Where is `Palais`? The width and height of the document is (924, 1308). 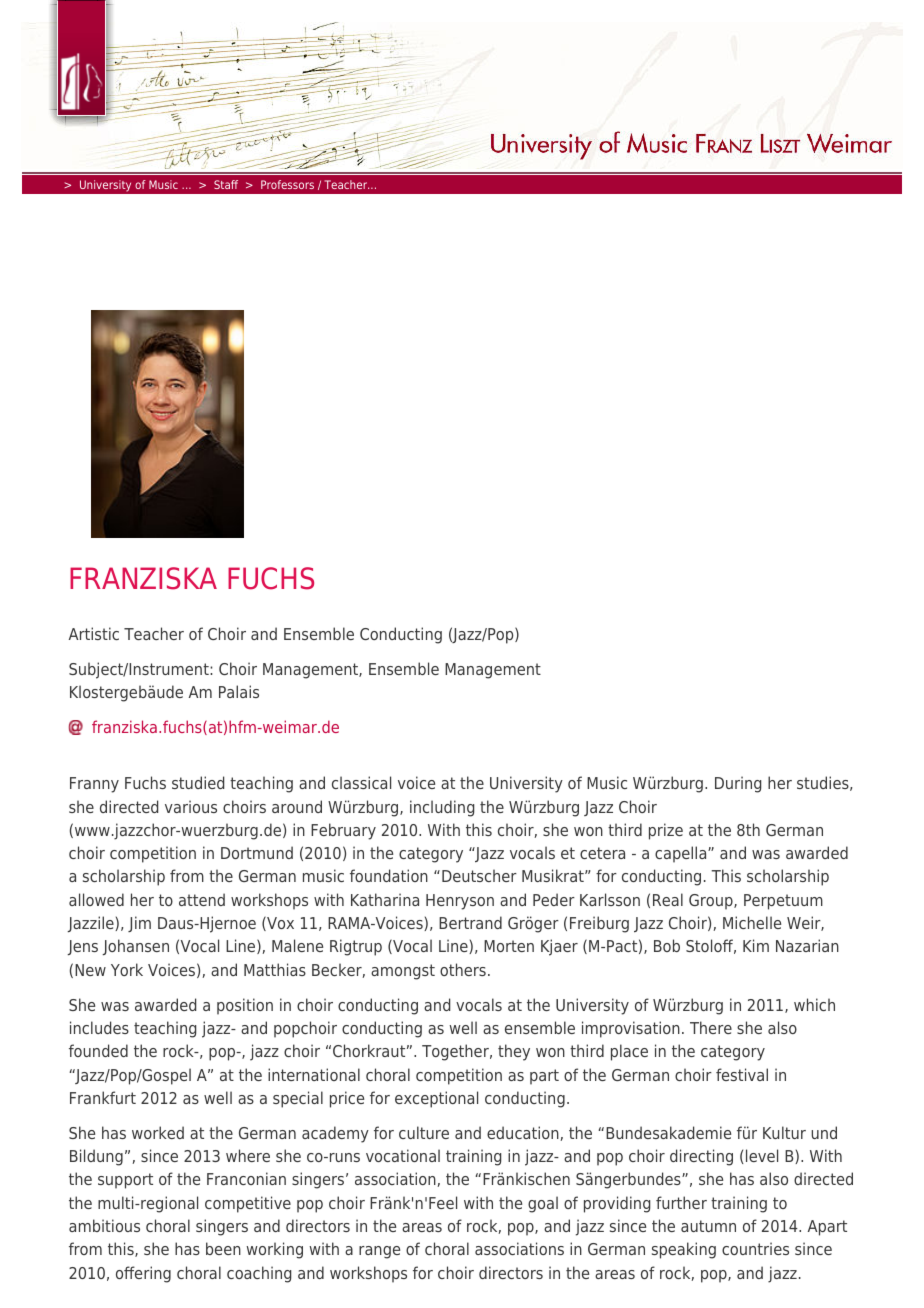 Palais is located at coordinates (239, 691).
